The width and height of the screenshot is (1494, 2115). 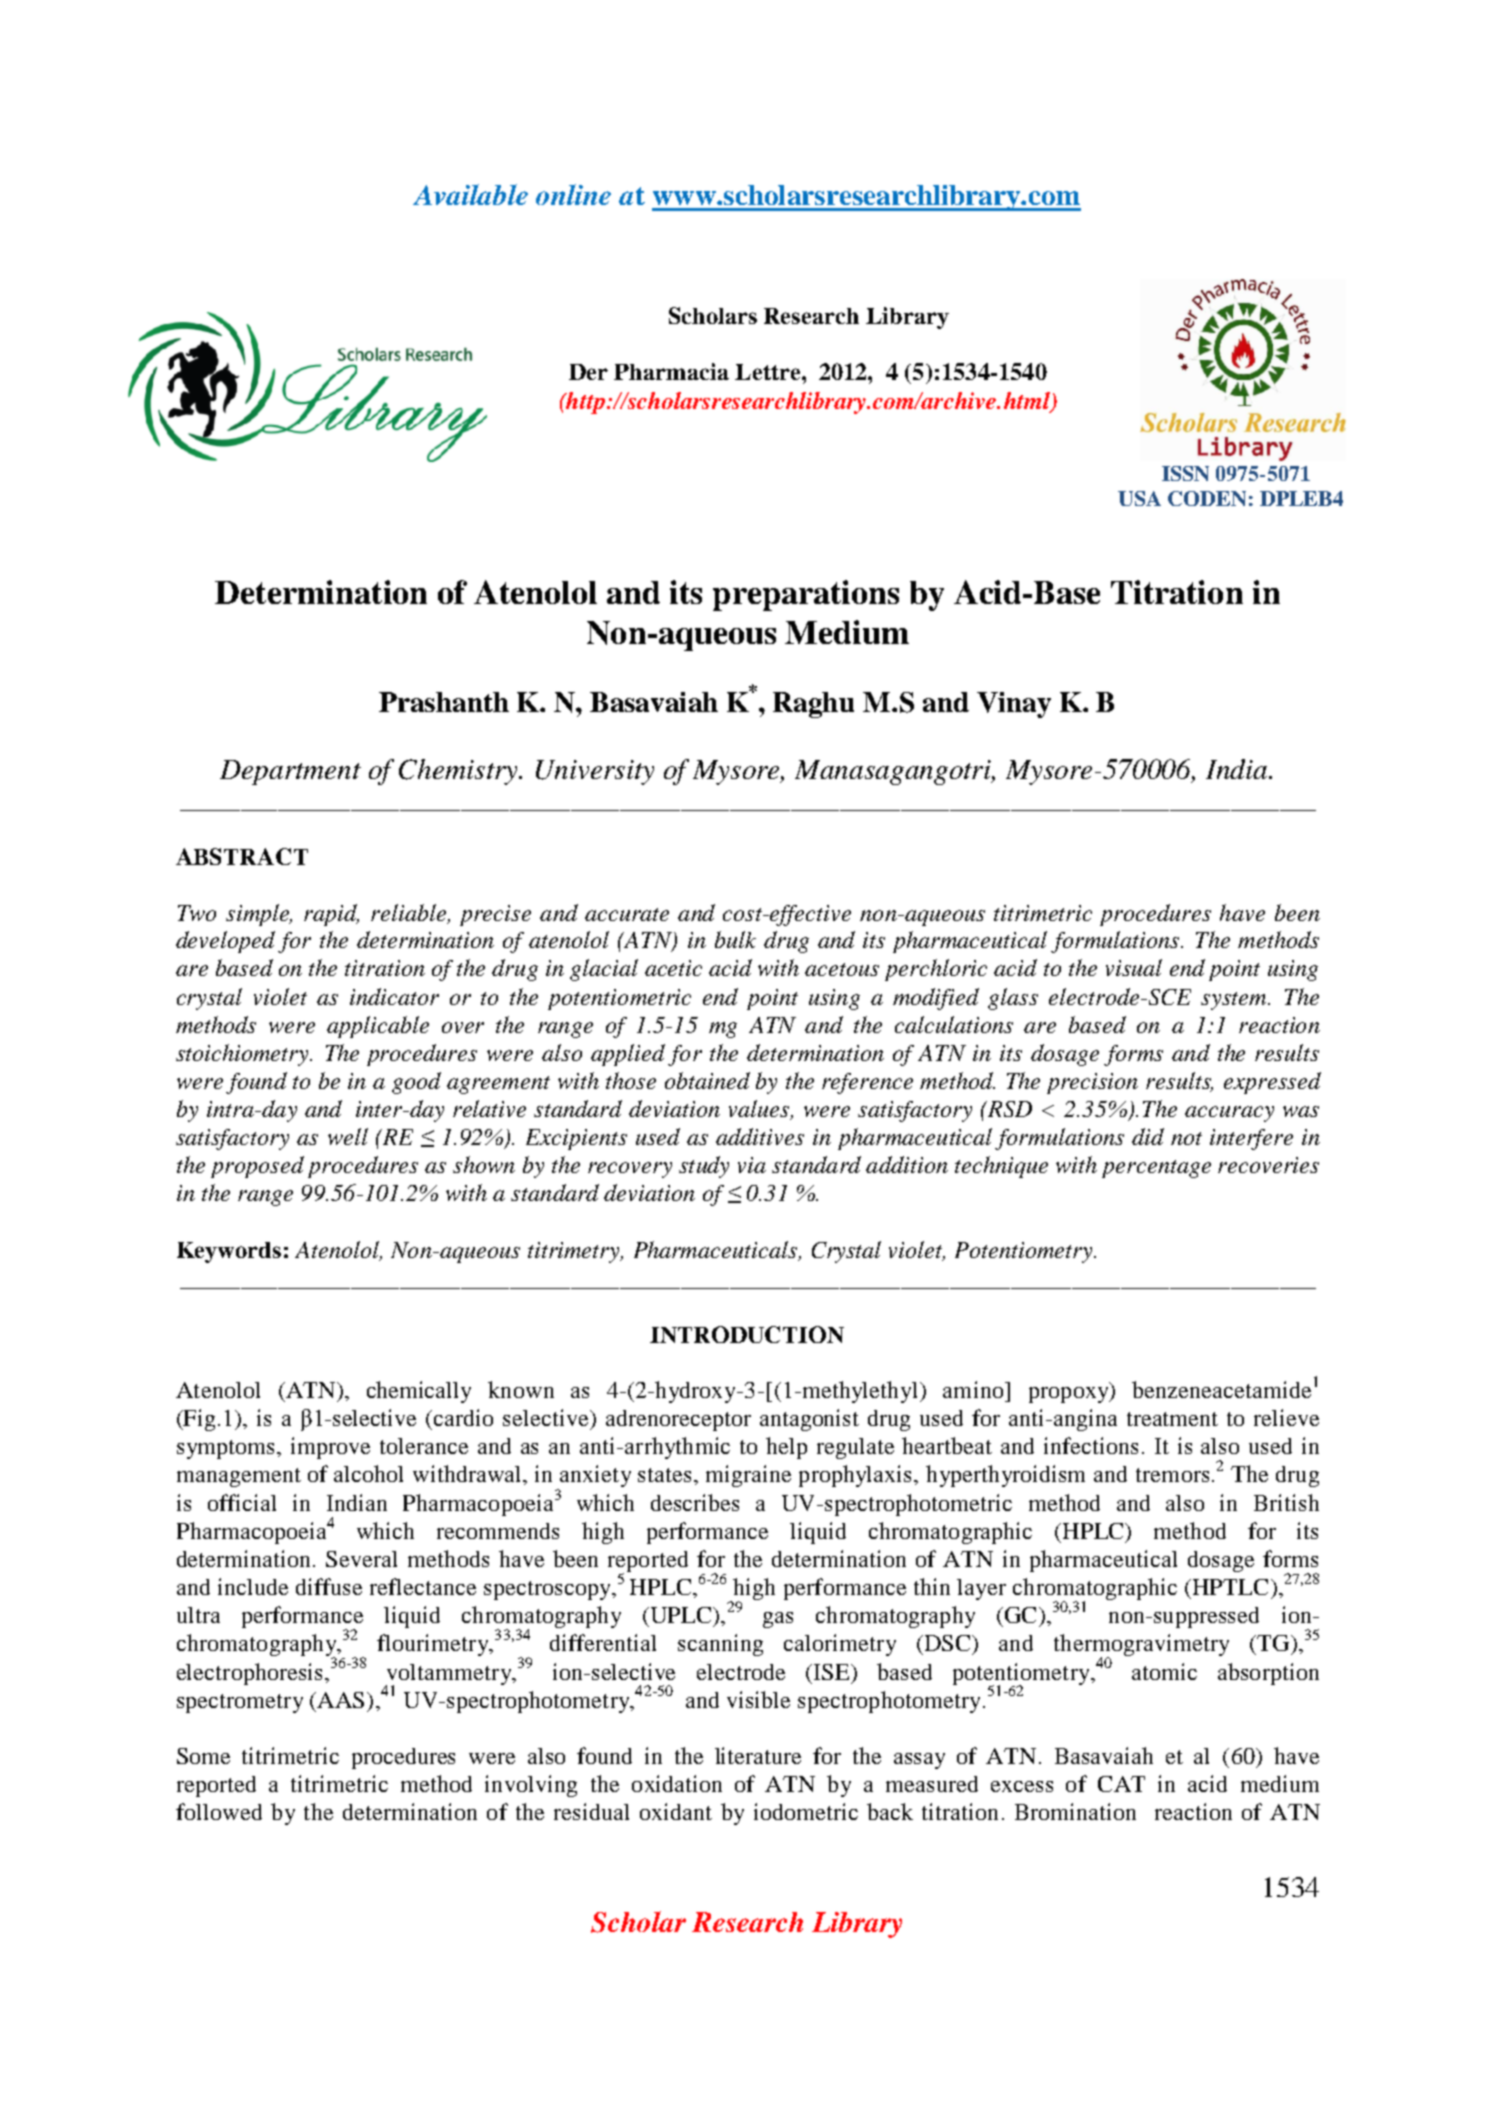 What do you see at coordinates (470, 194) in the screenshot?
I see `Available` at bounding box center [470, 194].
